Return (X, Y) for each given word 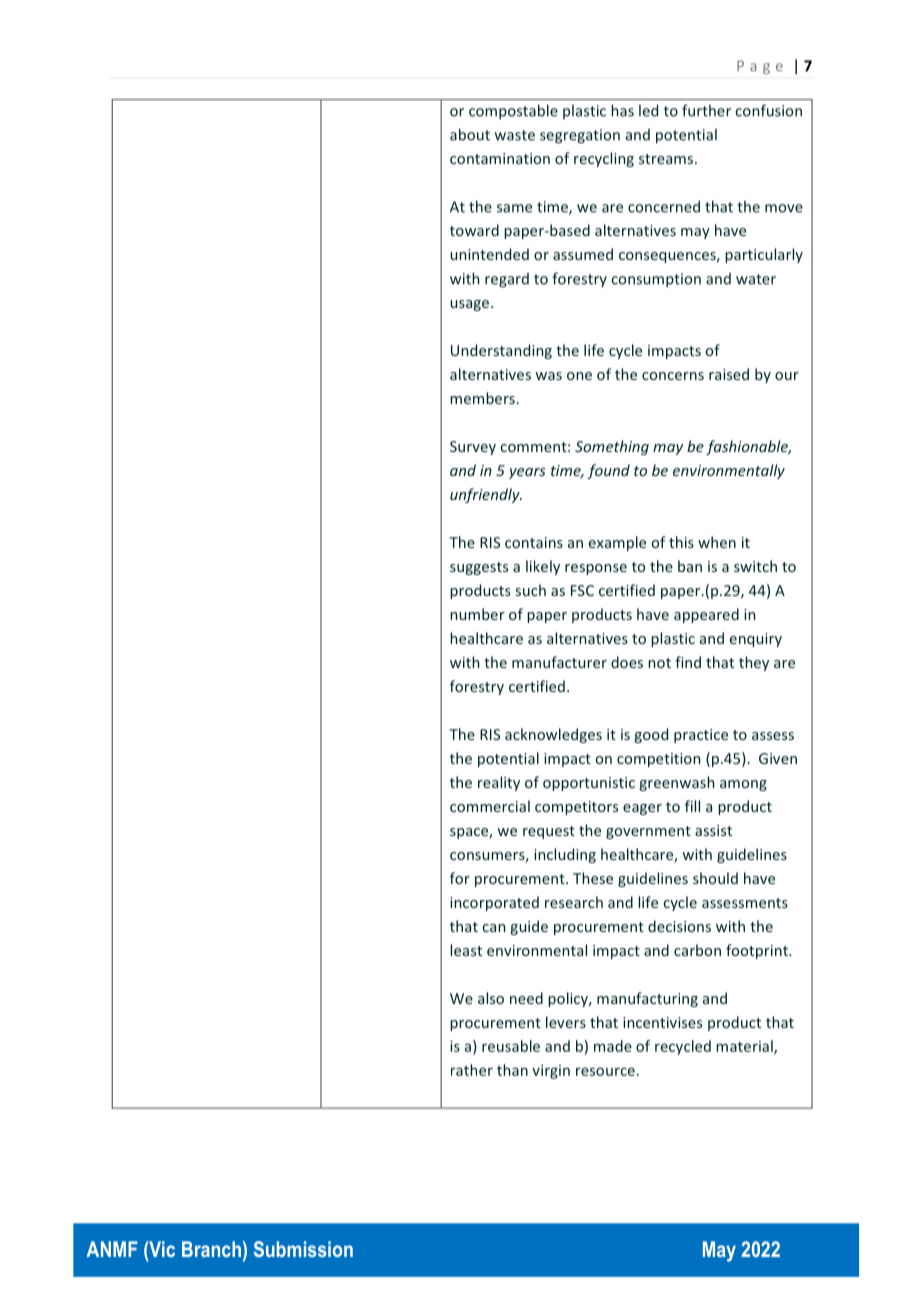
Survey (473, 448)
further (706, 110)
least (466, 950)
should (715, 878)
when (717, 542)
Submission (303, 1249)
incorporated (494, 903)
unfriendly (486, 495)
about (470, 134)
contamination (500, 158)
